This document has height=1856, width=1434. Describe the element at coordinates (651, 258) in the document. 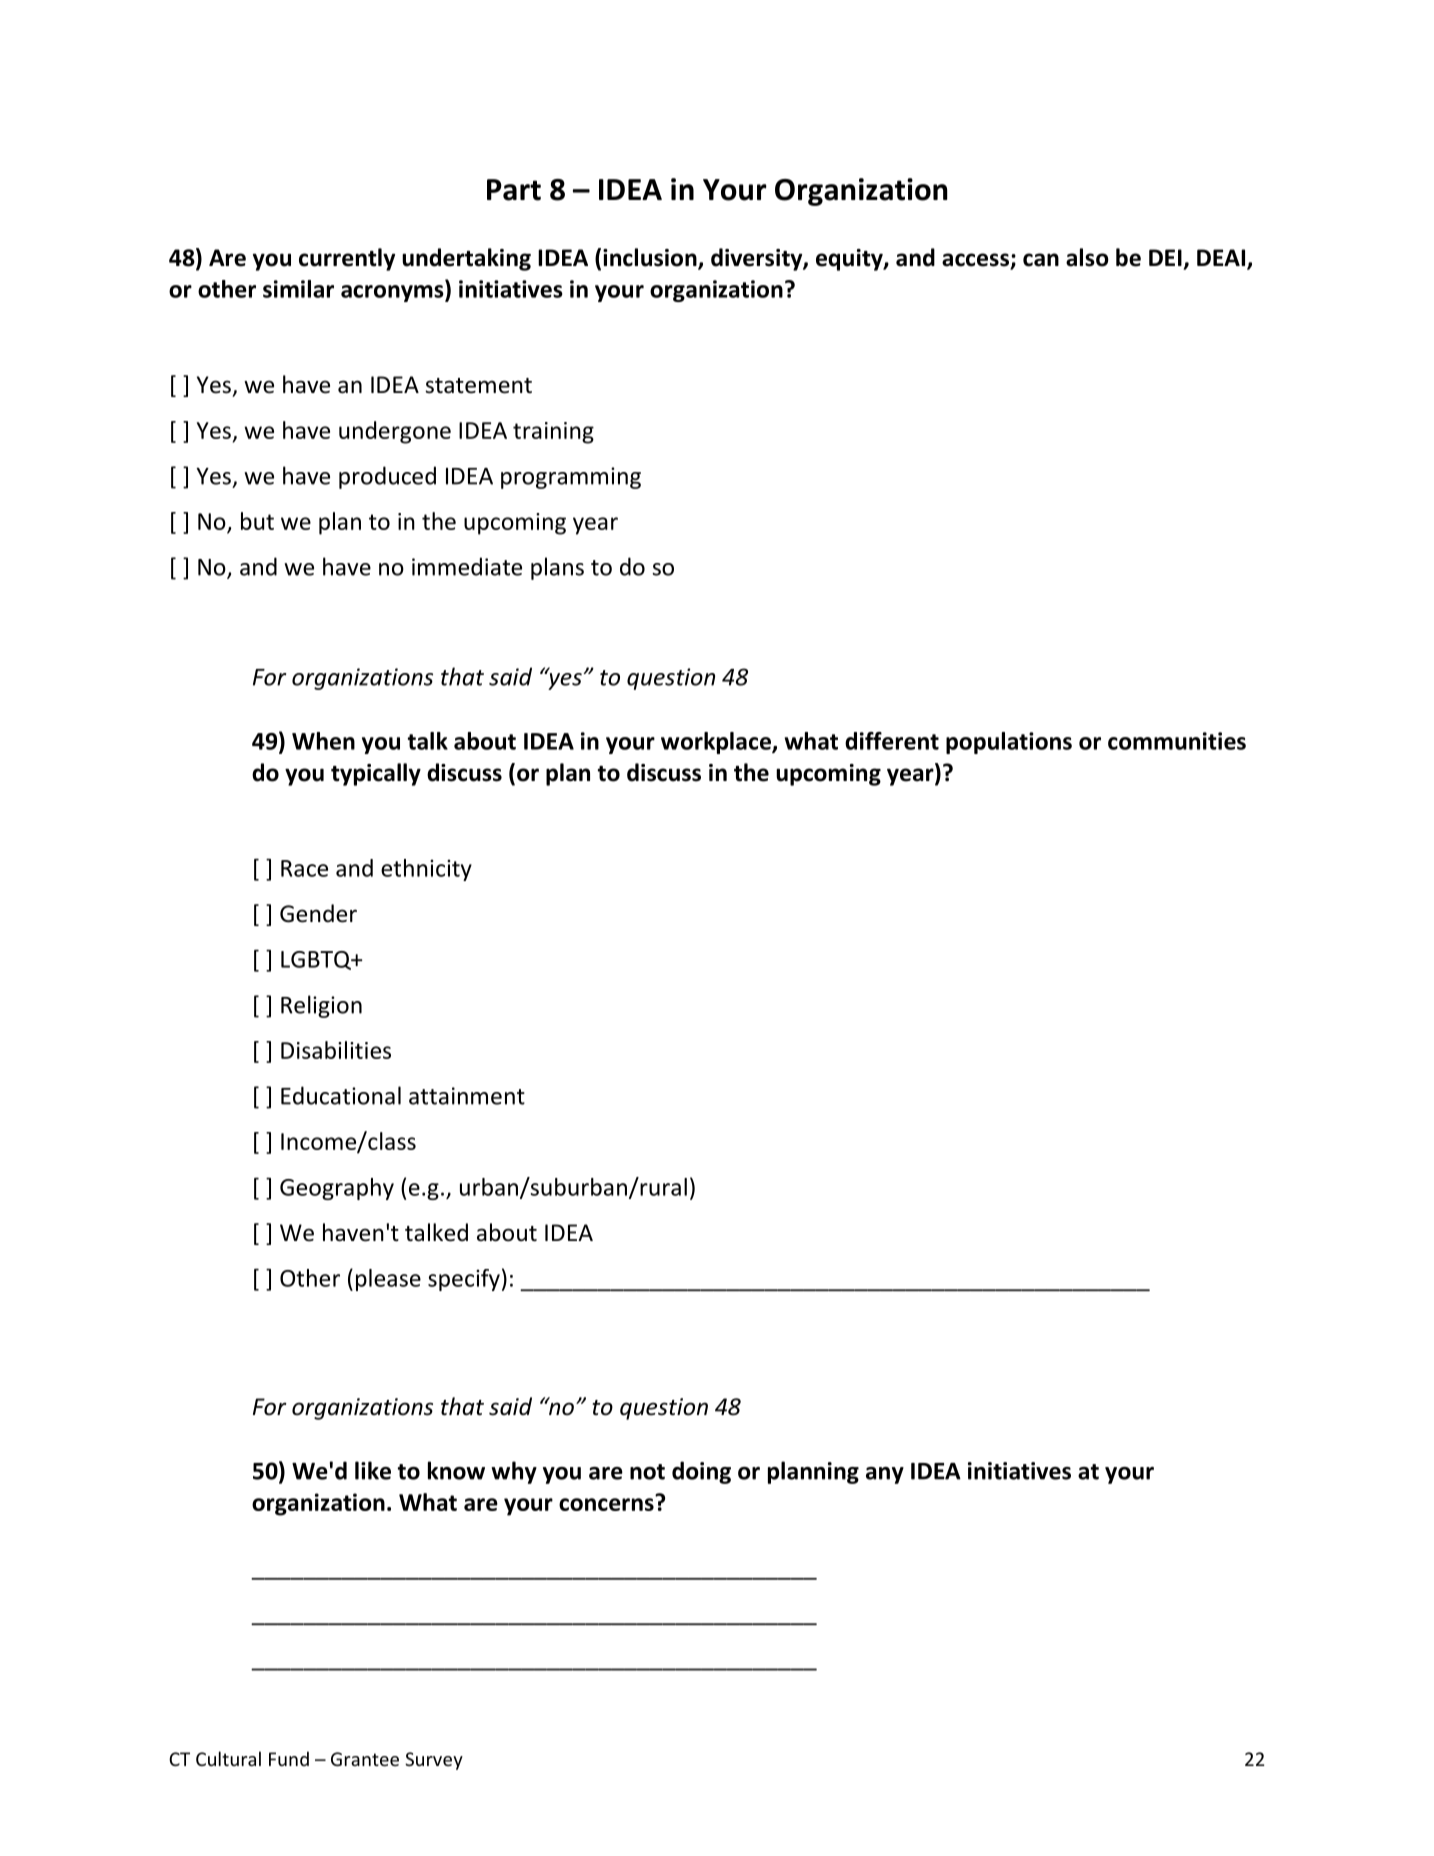

I see `inclusion` at that location.
